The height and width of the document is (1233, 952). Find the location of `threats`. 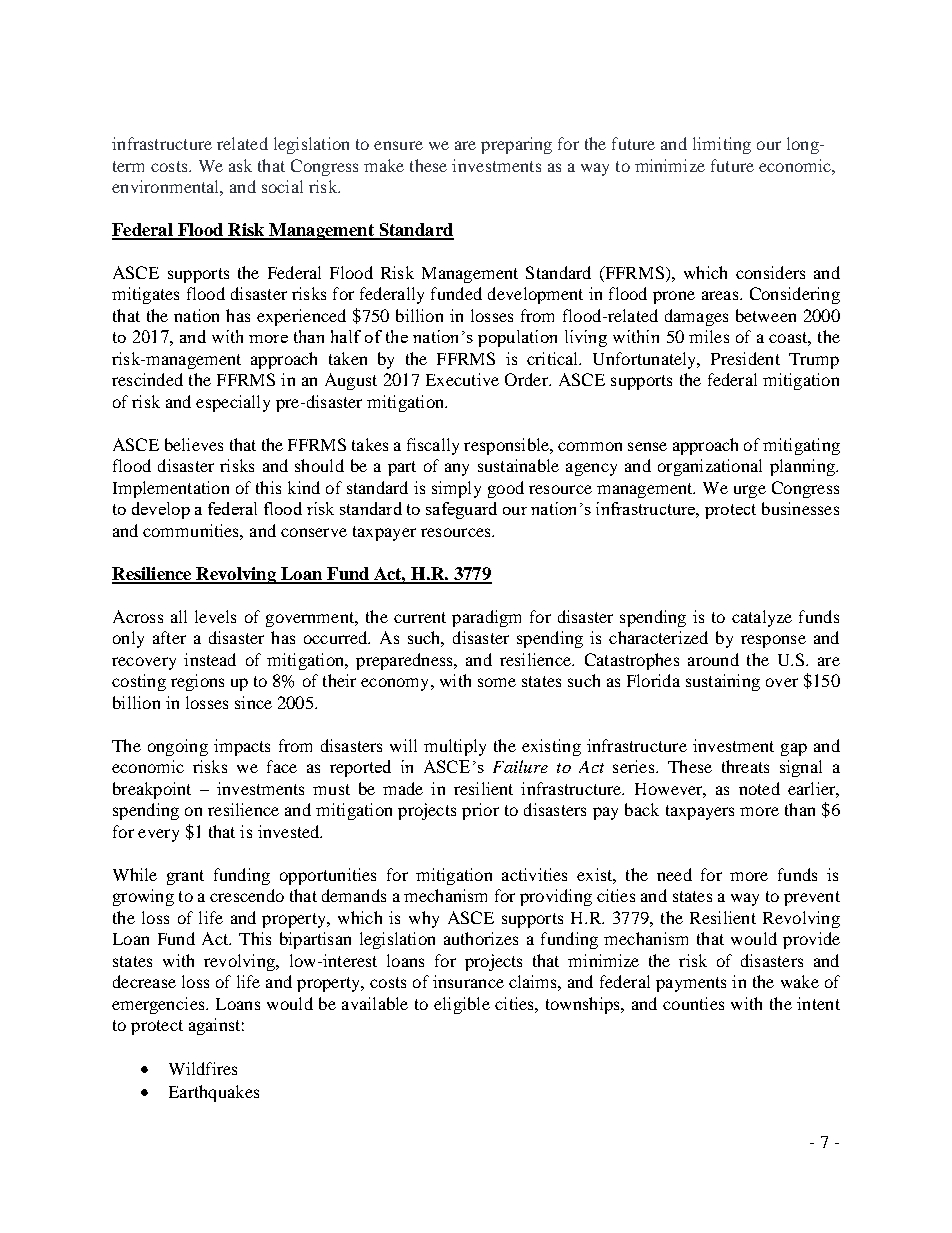

threats is located at coordinates (745, 766).
